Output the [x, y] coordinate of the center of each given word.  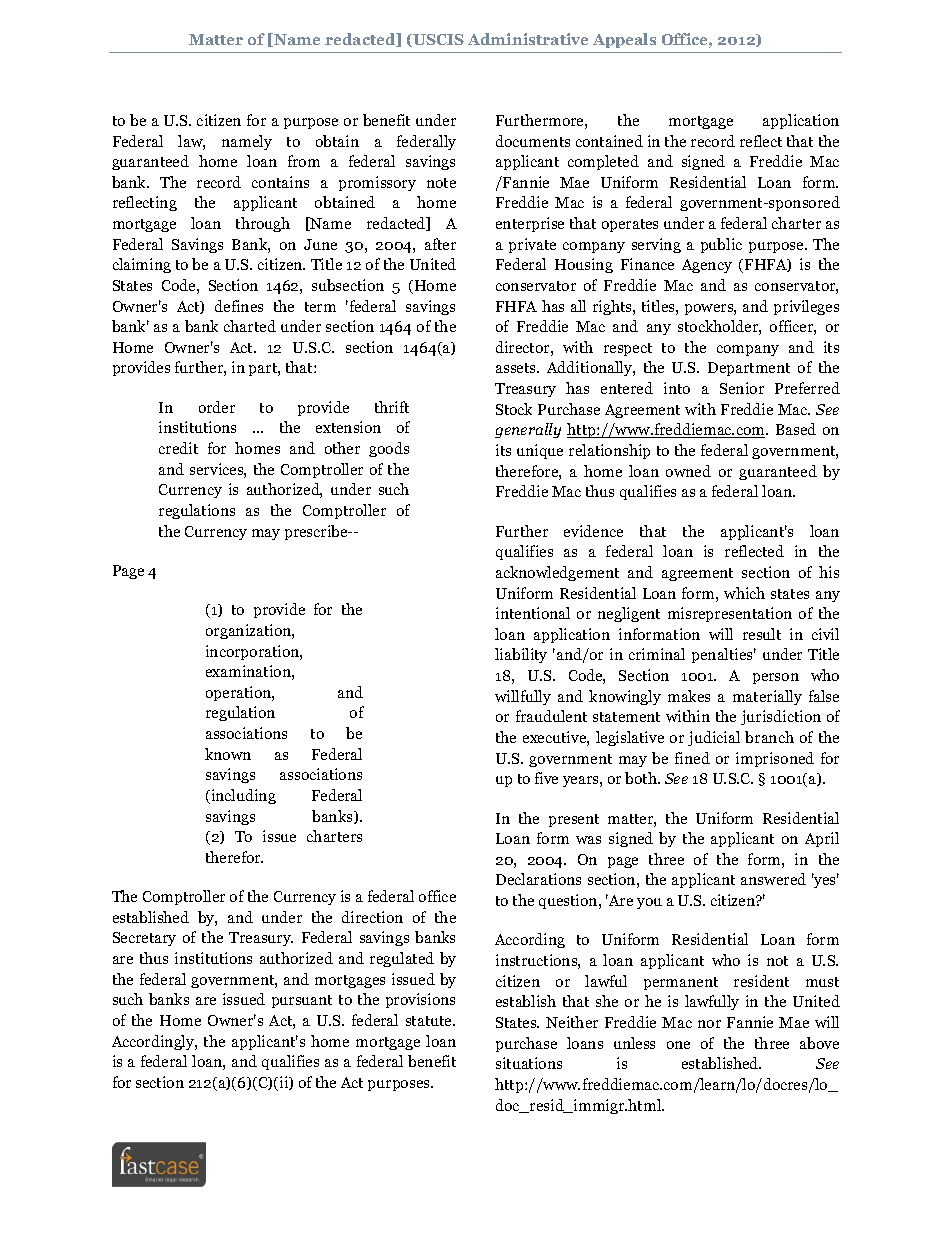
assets [517, 368]
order [217, 407]
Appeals [624, 40]
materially [767, 697]
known [228, 754]
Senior [742, 388]
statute [430, 1021]
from [304, 161]
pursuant [302, 1001]
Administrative [528, 39]
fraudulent [551, 716]
